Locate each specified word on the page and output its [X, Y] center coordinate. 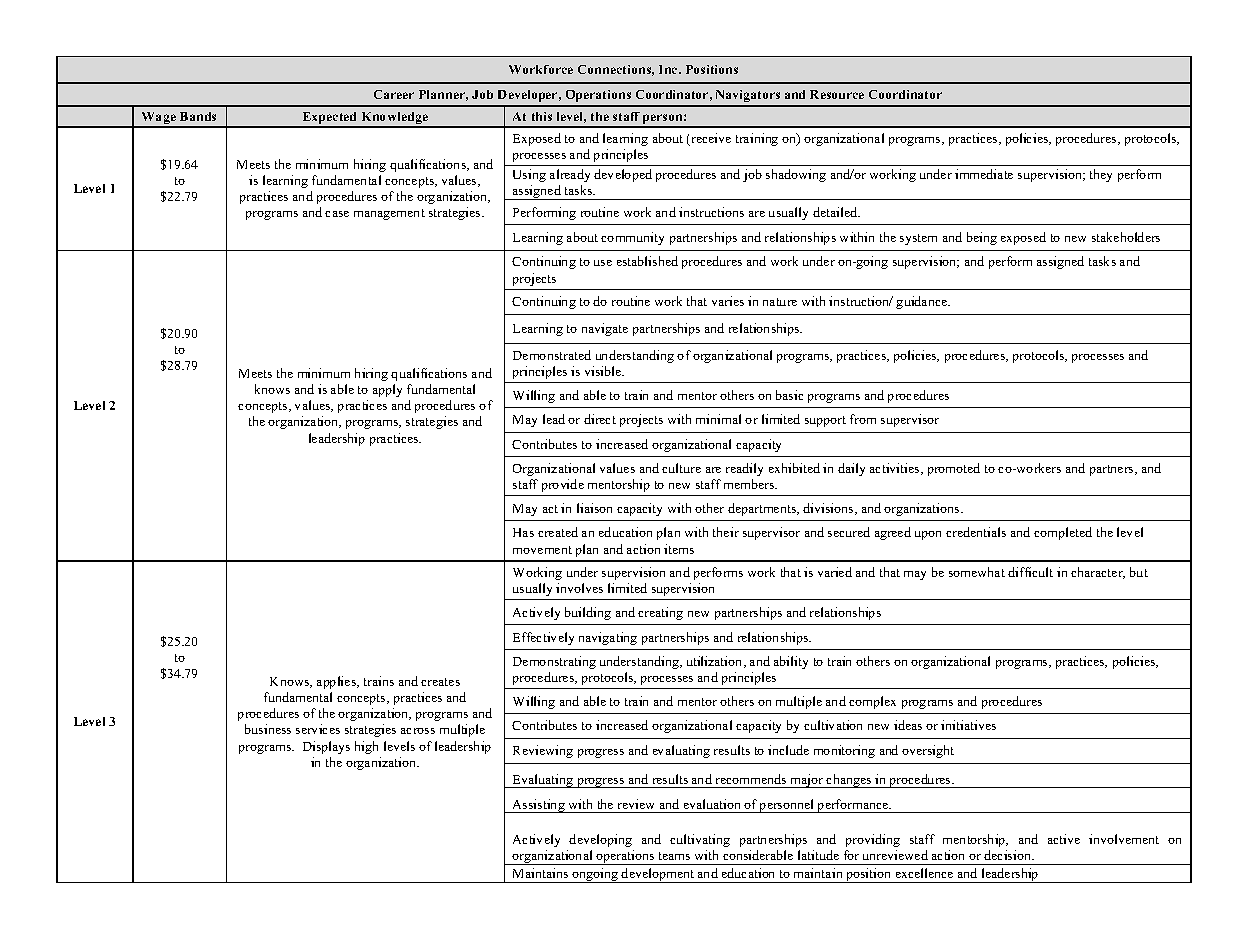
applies [337, 682]
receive [710, 139]
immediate [984, 174]
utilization [716, 662]
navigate [605, 329]
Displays [326, 747]
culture [681, 468]
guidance [923, 302]
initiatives [968, 725]
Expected [330, 119]
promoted [954, 469]
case [337, 214]
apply [387, 390]
